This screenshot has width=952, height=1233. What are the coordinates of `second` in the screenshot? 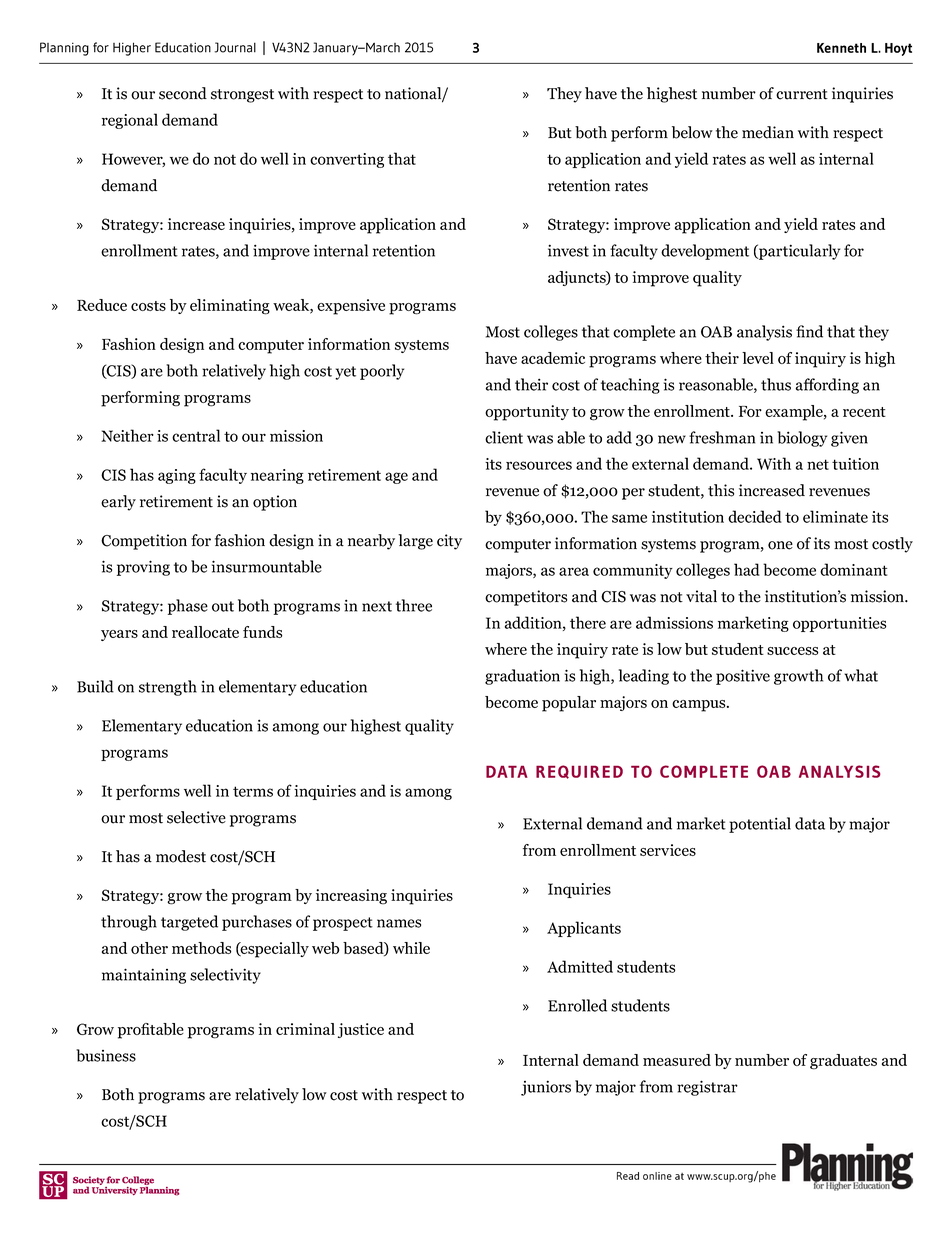 It's located at (183, 93).
